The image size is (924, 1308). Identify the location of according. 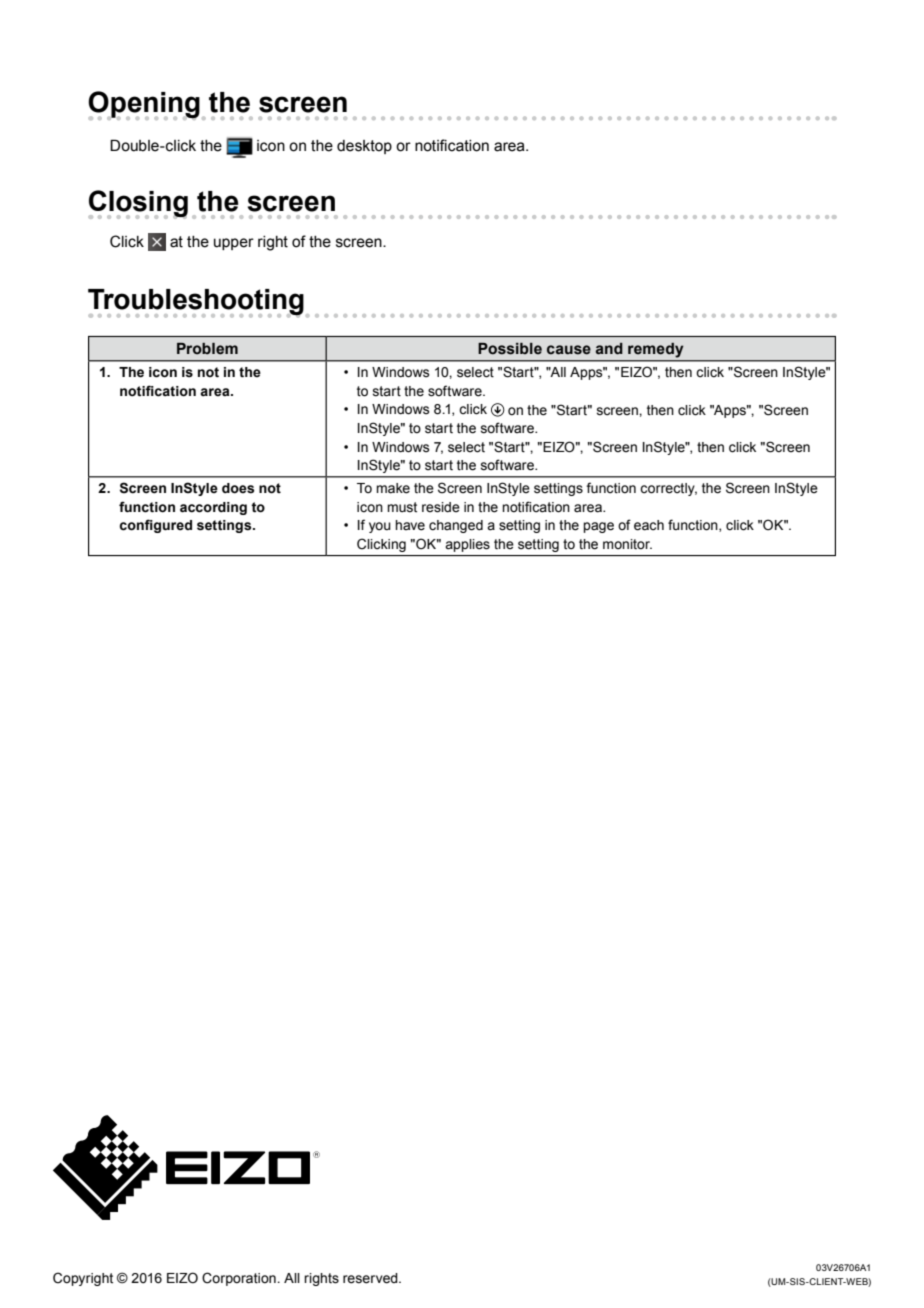
(213, 508).
